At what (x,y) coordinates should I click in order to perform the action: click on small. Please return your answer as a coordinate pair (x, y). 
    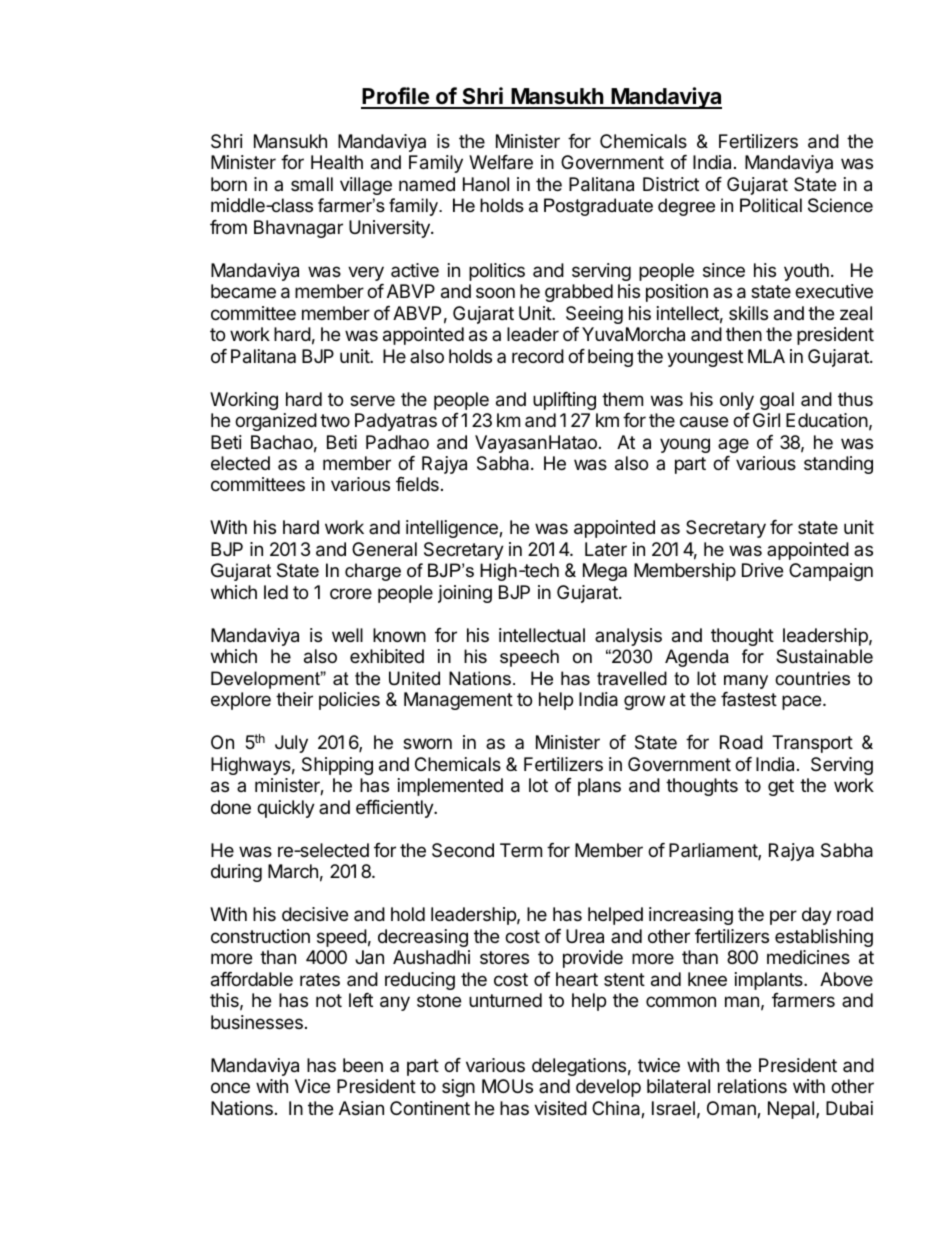
    Looking at the image, I should click on (312, 184).
